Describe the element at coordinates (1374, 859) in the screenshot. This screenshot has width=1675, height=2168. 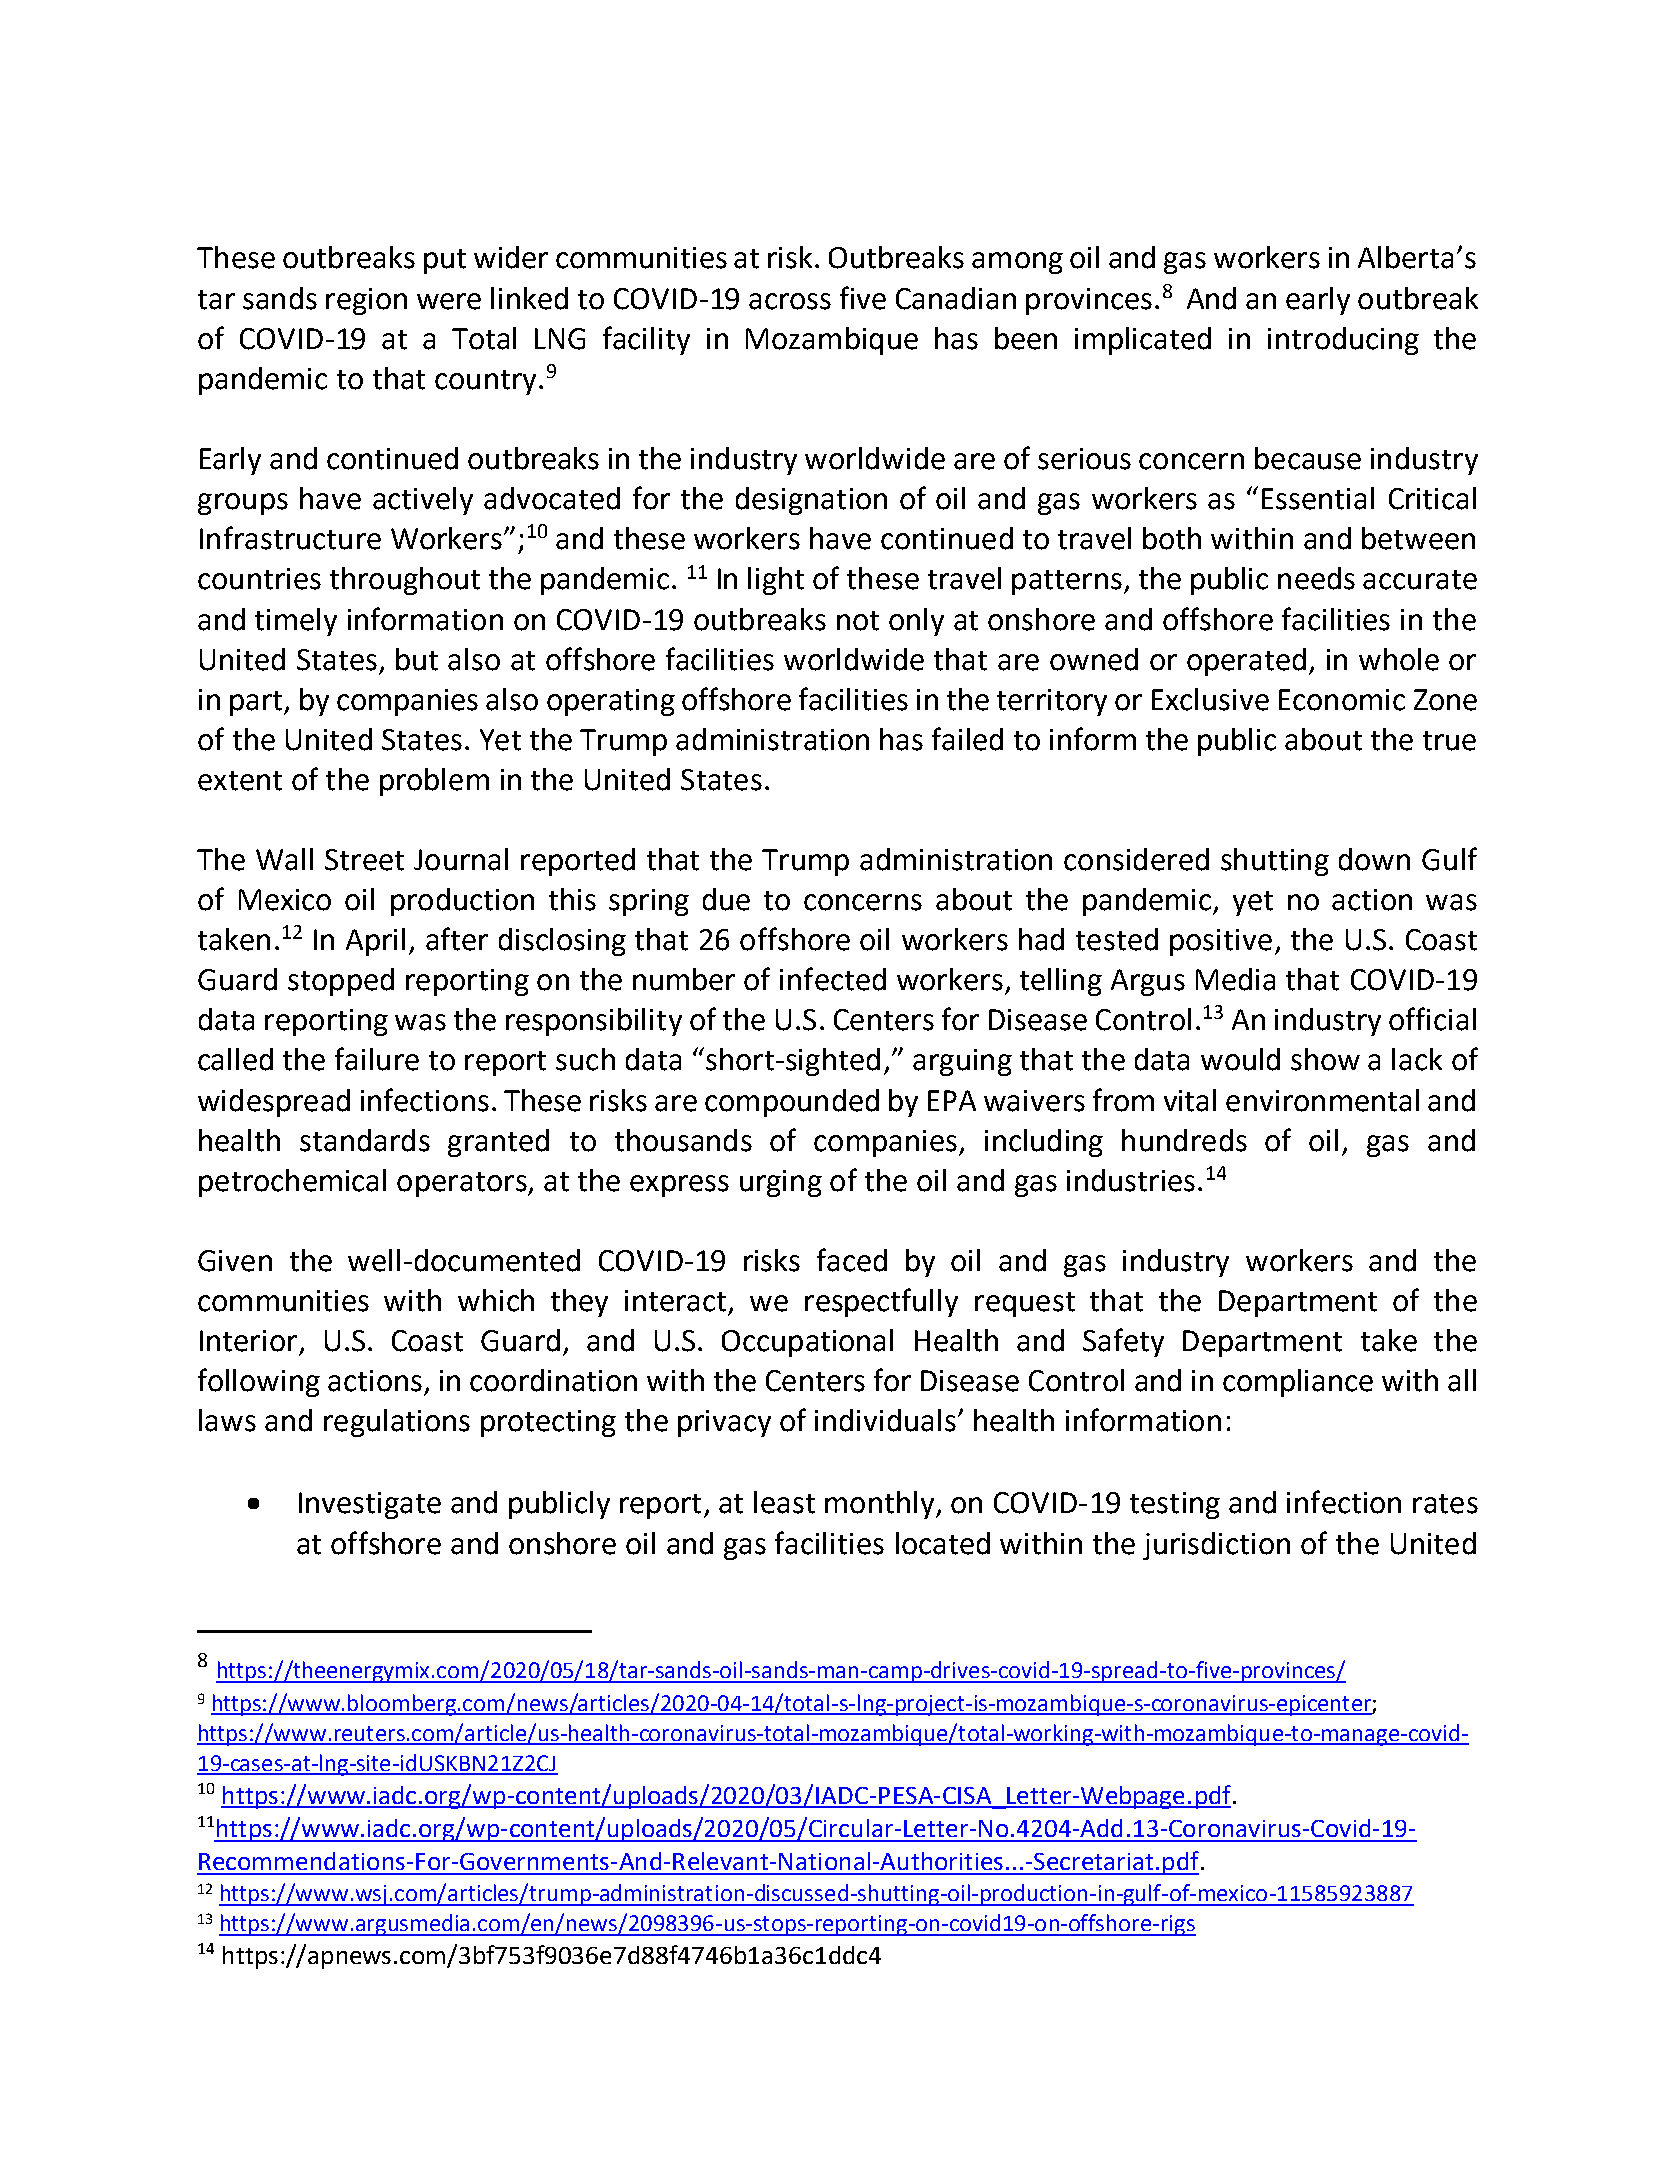
I see `down` at that location.
